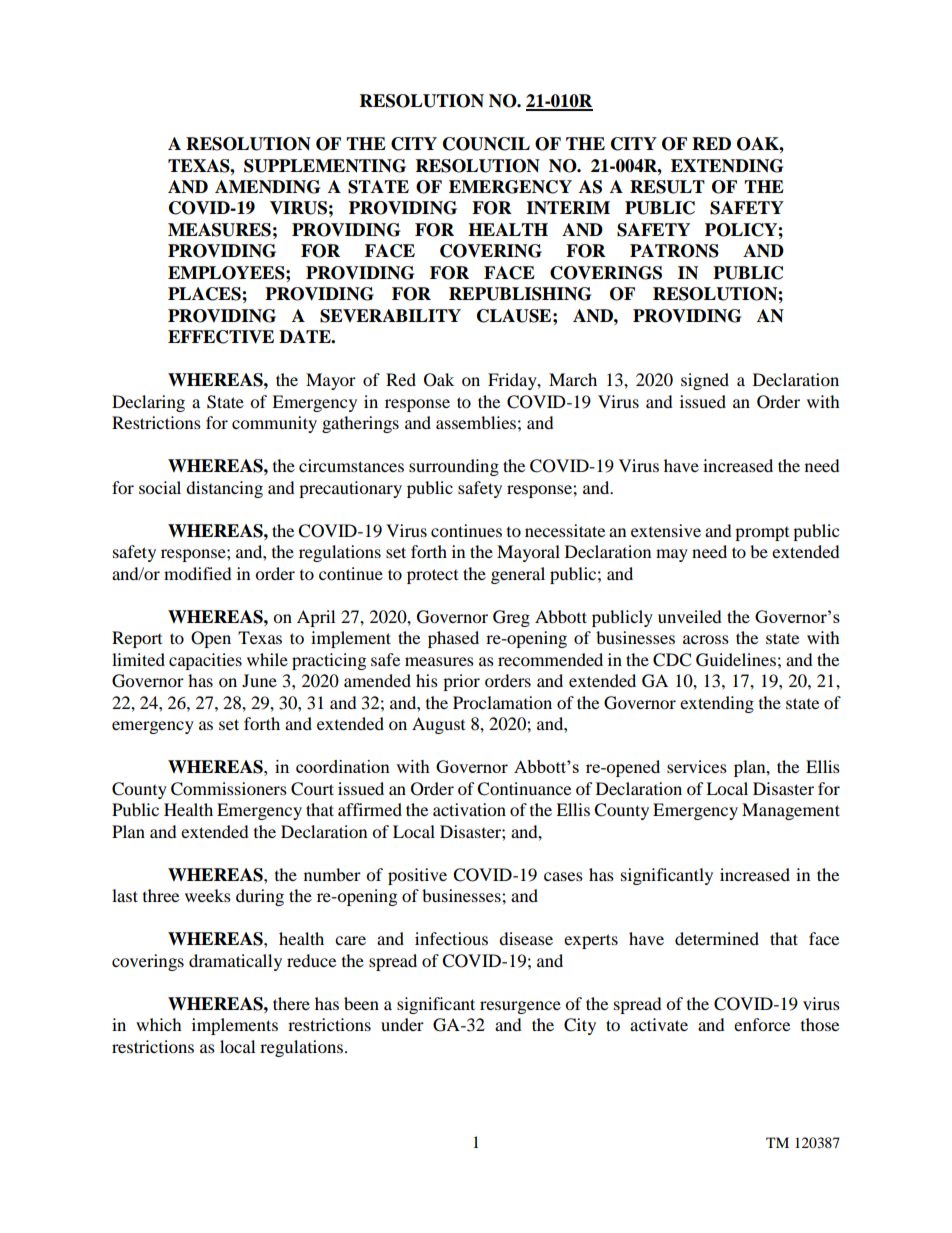  I want to click on AMENDING, so click(267, 187).
